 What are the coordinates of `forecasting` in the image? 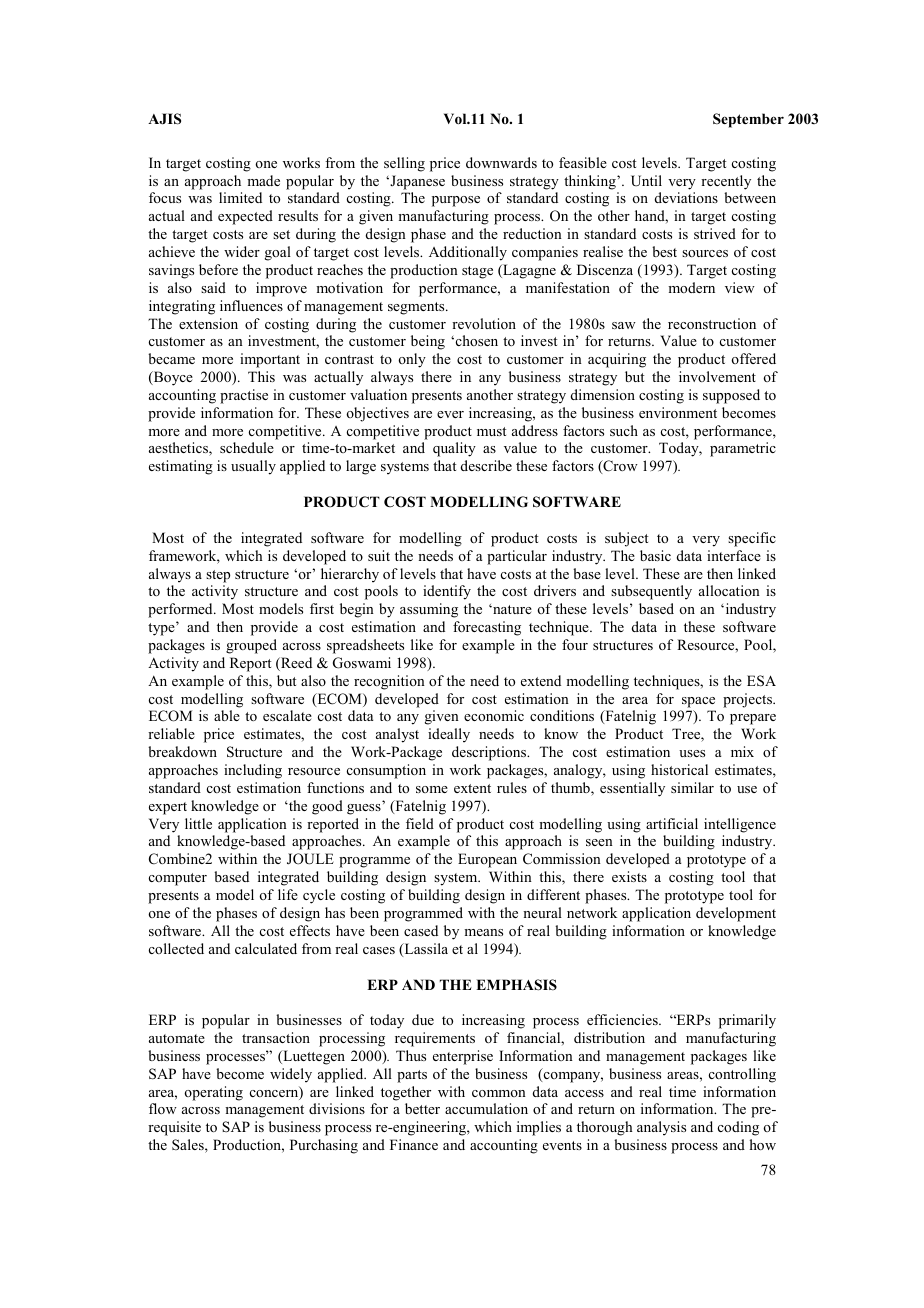 It's located at (487, 628).
